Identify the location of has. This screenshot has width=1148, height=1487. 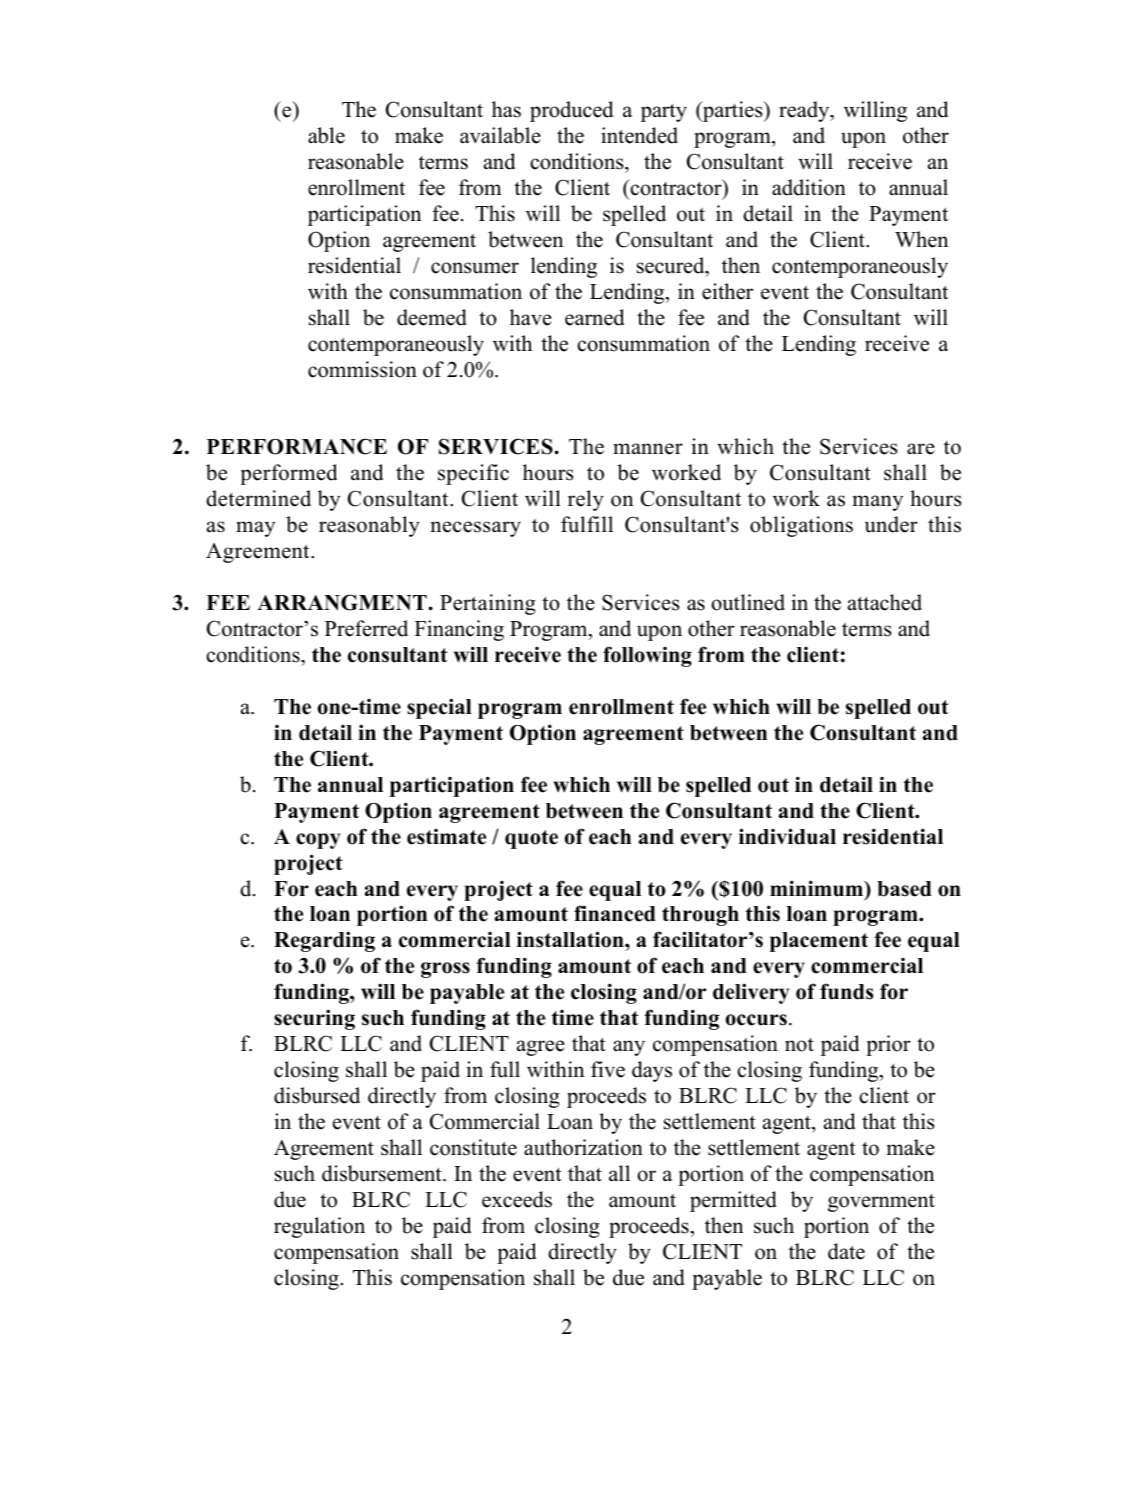
(506, 109).
